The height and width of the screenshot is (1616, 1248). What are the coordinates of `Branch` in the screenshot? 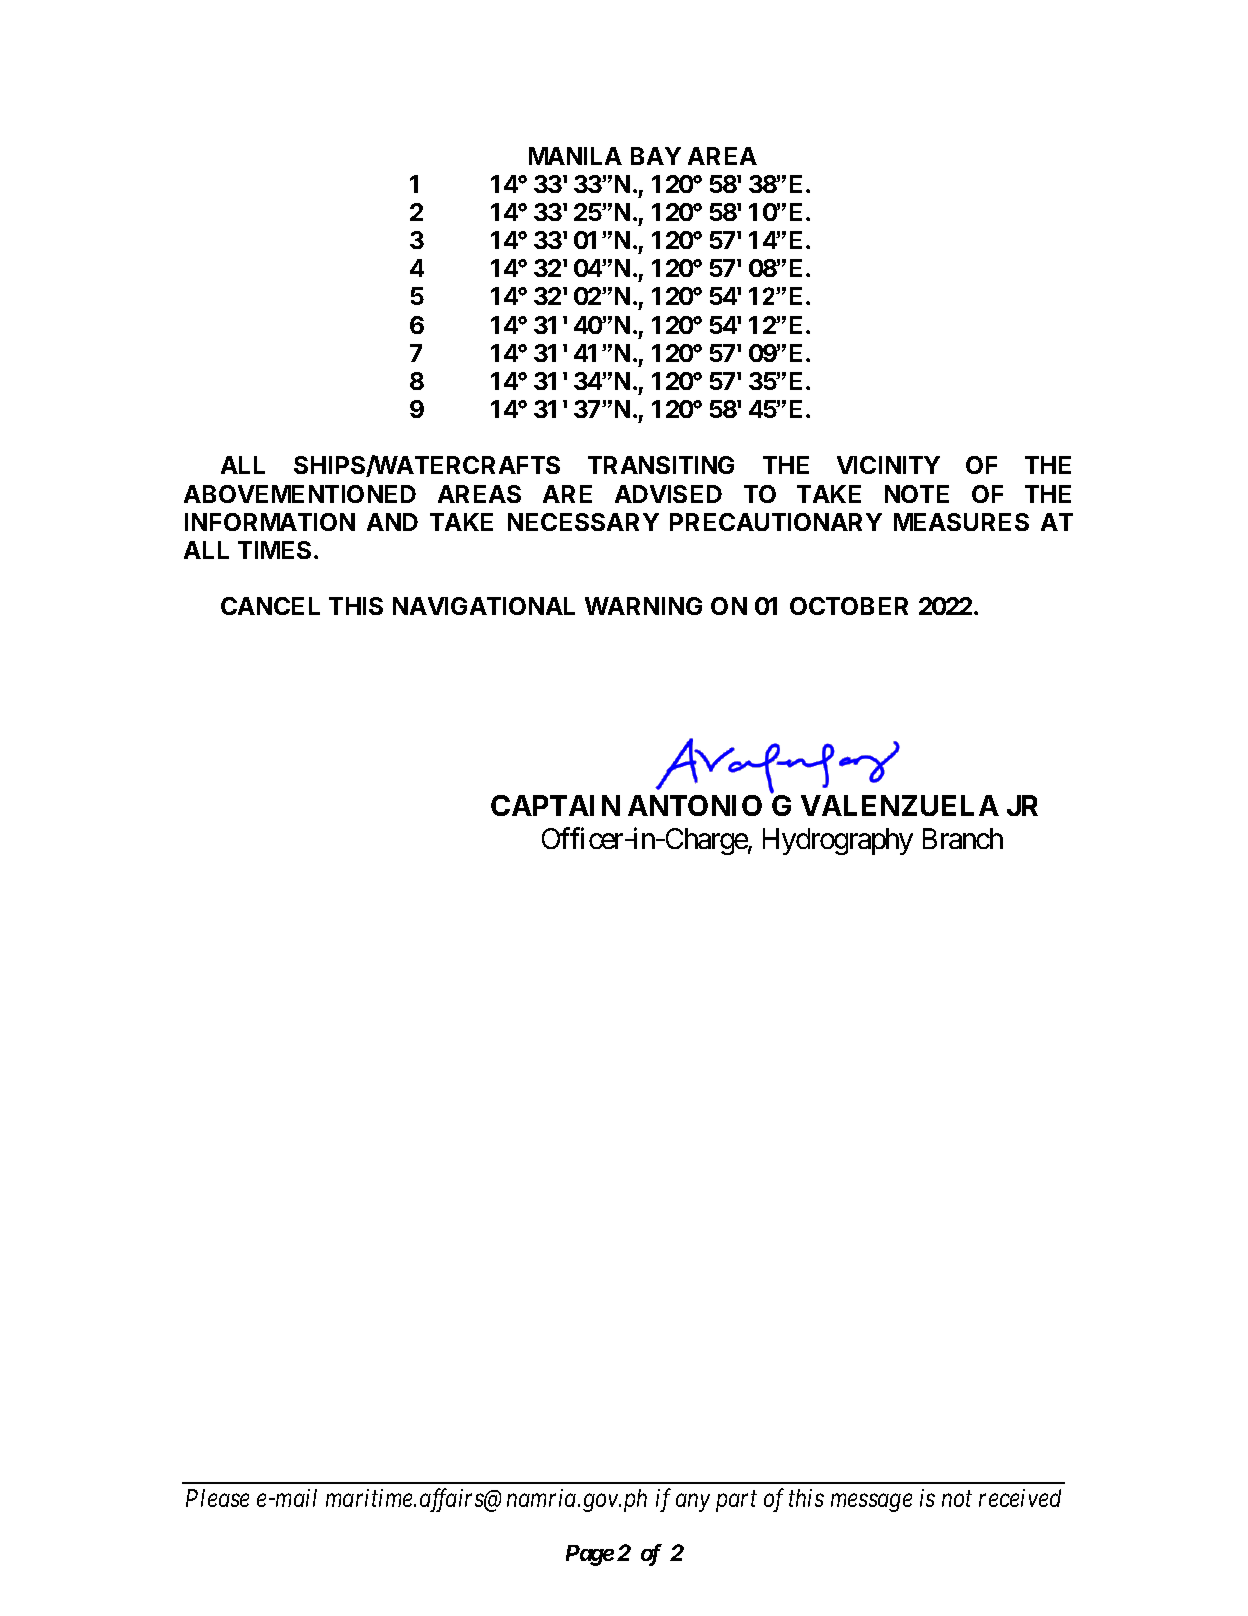 It's located at (963, 838).
